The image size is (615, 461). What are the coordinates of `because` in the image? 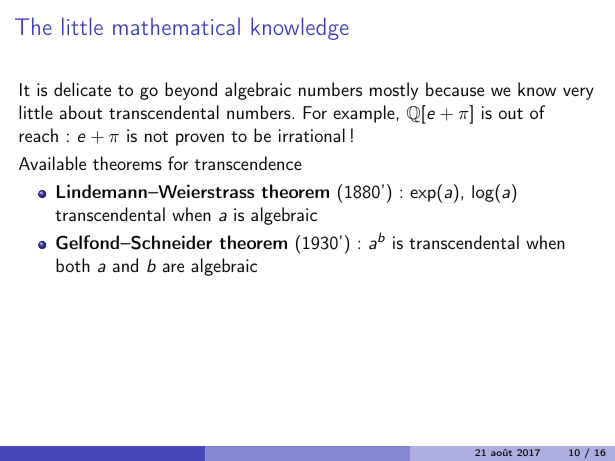 It's located at (455, 89).
